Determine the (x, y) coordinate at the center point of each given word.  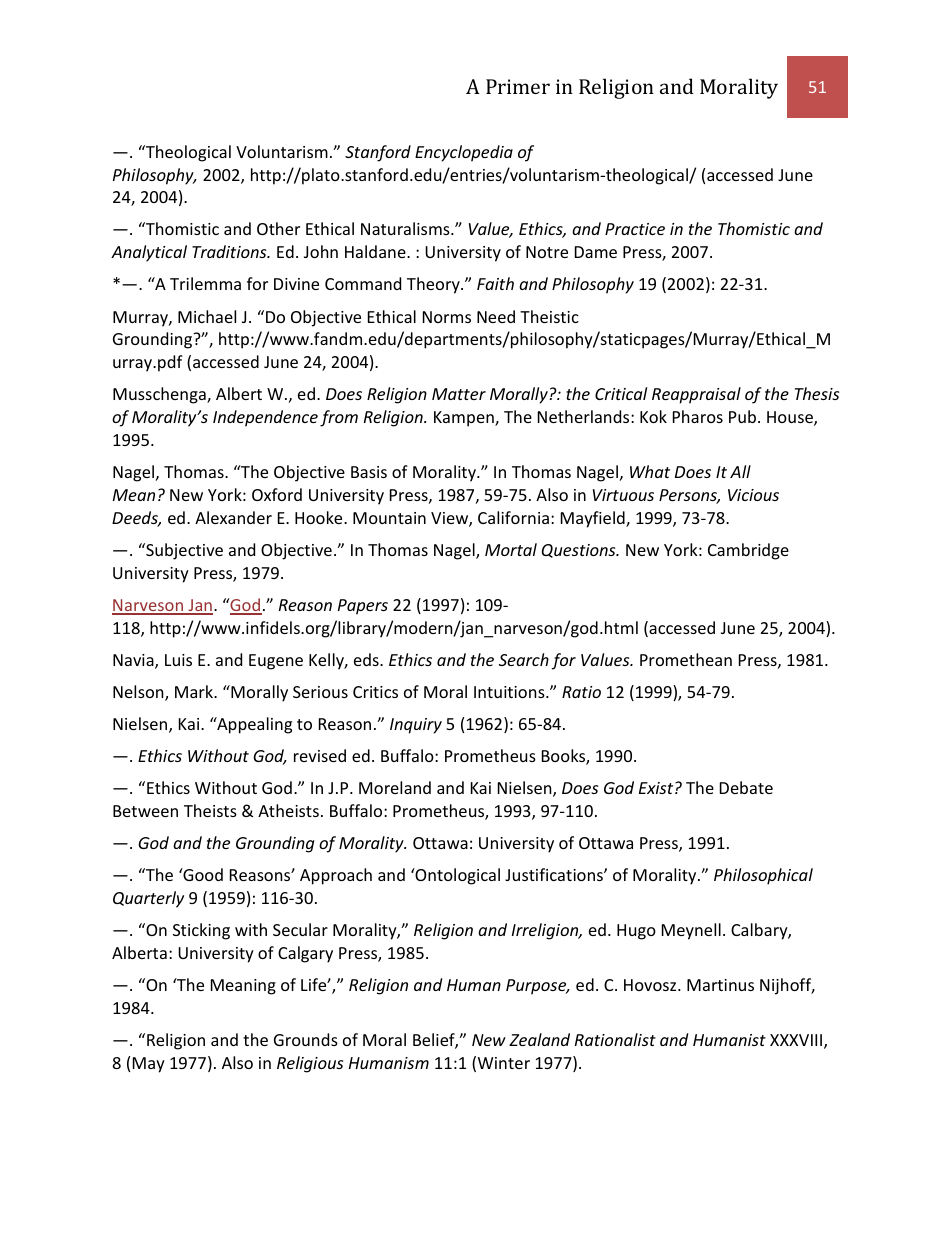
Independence (265, 418)
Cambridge (748, 551)
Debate (746, 787)
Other (278, 228)
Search (524, 659)
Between (145, 811)
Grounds (306, 1039)
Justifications (555, 874)
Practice (635, 229)
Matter (459, 394)
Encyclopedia (464, 153)
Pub (742, 416)
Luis (178, 660)
